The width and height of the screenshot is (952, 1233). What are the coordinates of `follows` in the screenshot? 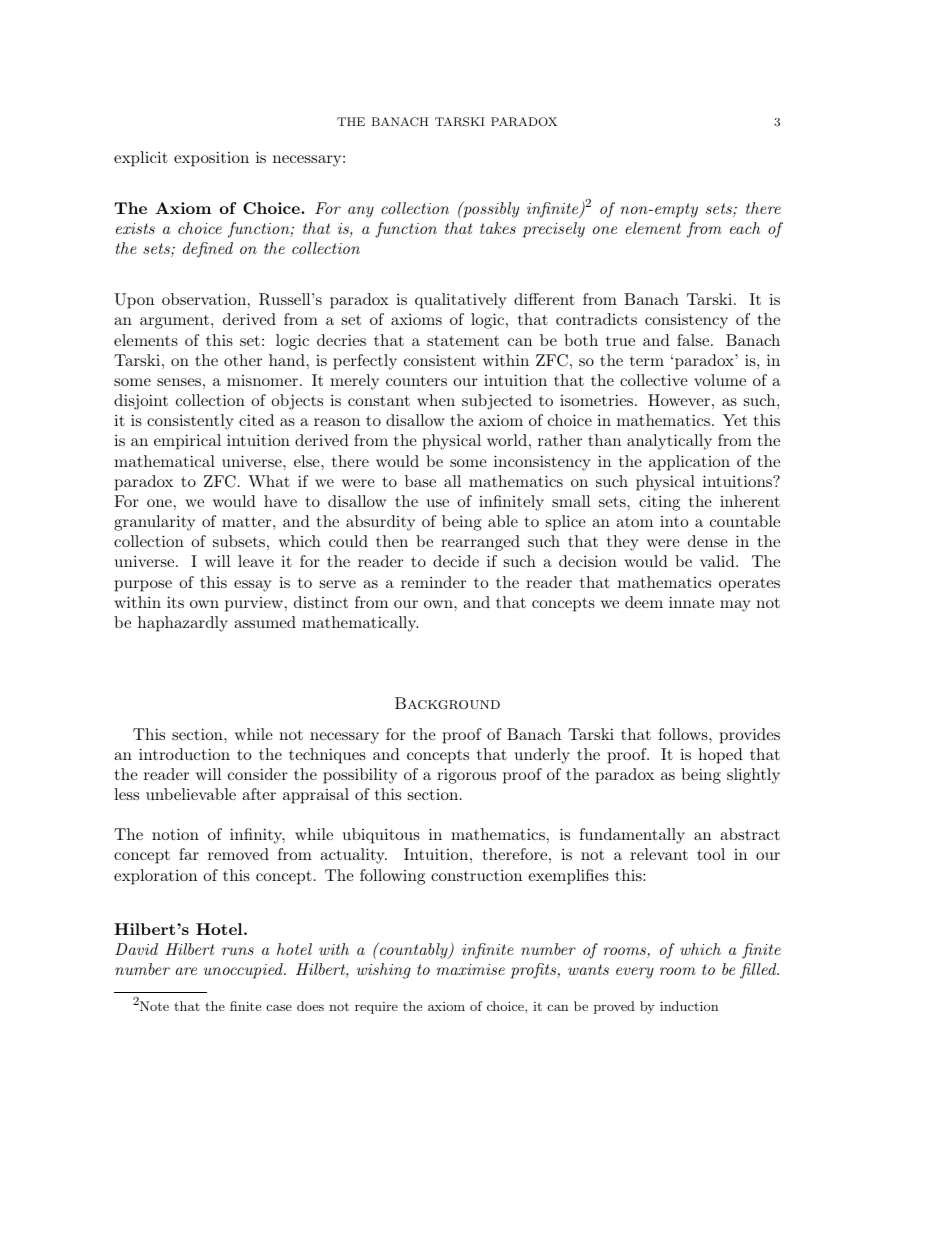 It's located at (683, 734).
